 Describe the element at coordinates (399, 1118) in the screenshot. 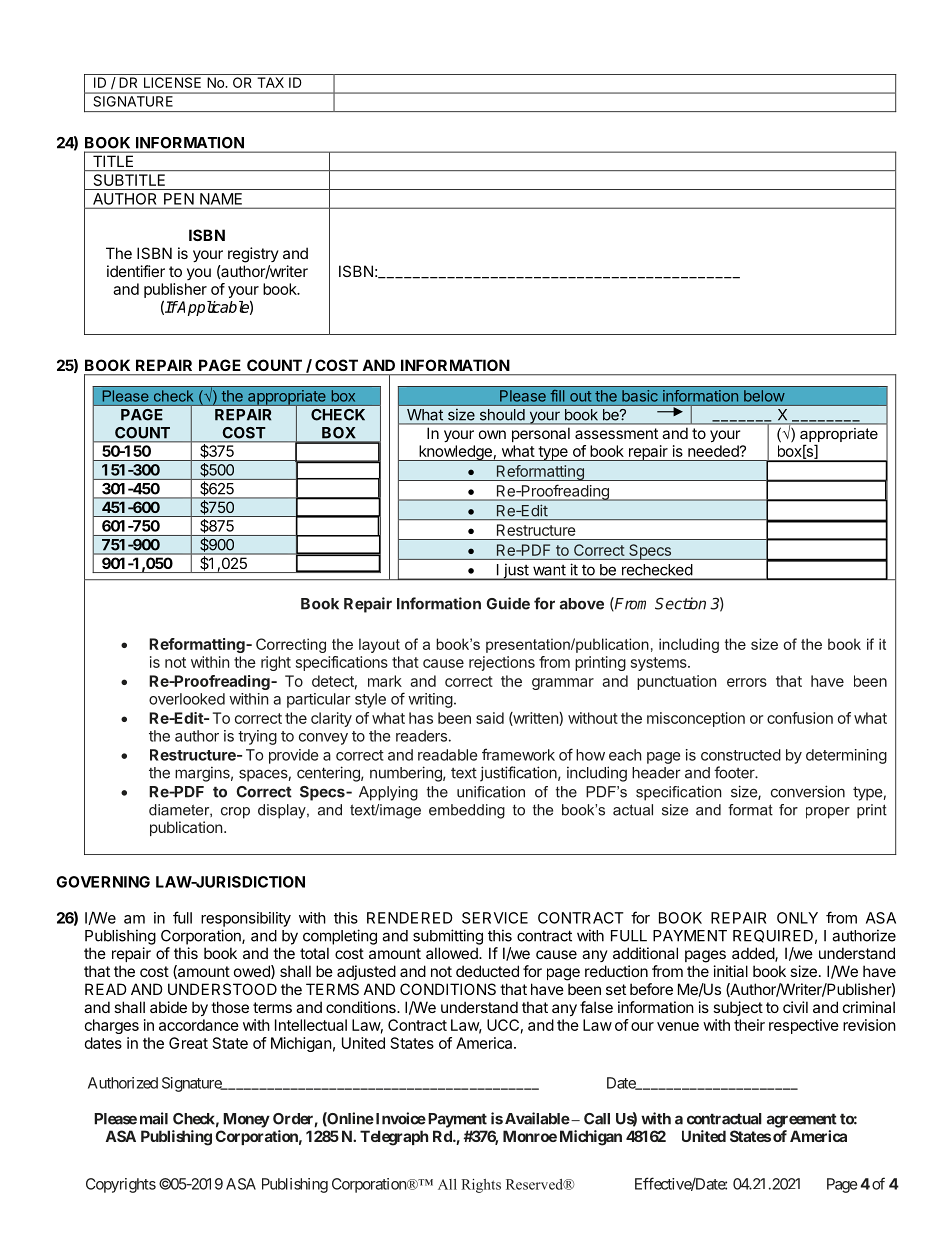

I see `Invoice` at that location.
